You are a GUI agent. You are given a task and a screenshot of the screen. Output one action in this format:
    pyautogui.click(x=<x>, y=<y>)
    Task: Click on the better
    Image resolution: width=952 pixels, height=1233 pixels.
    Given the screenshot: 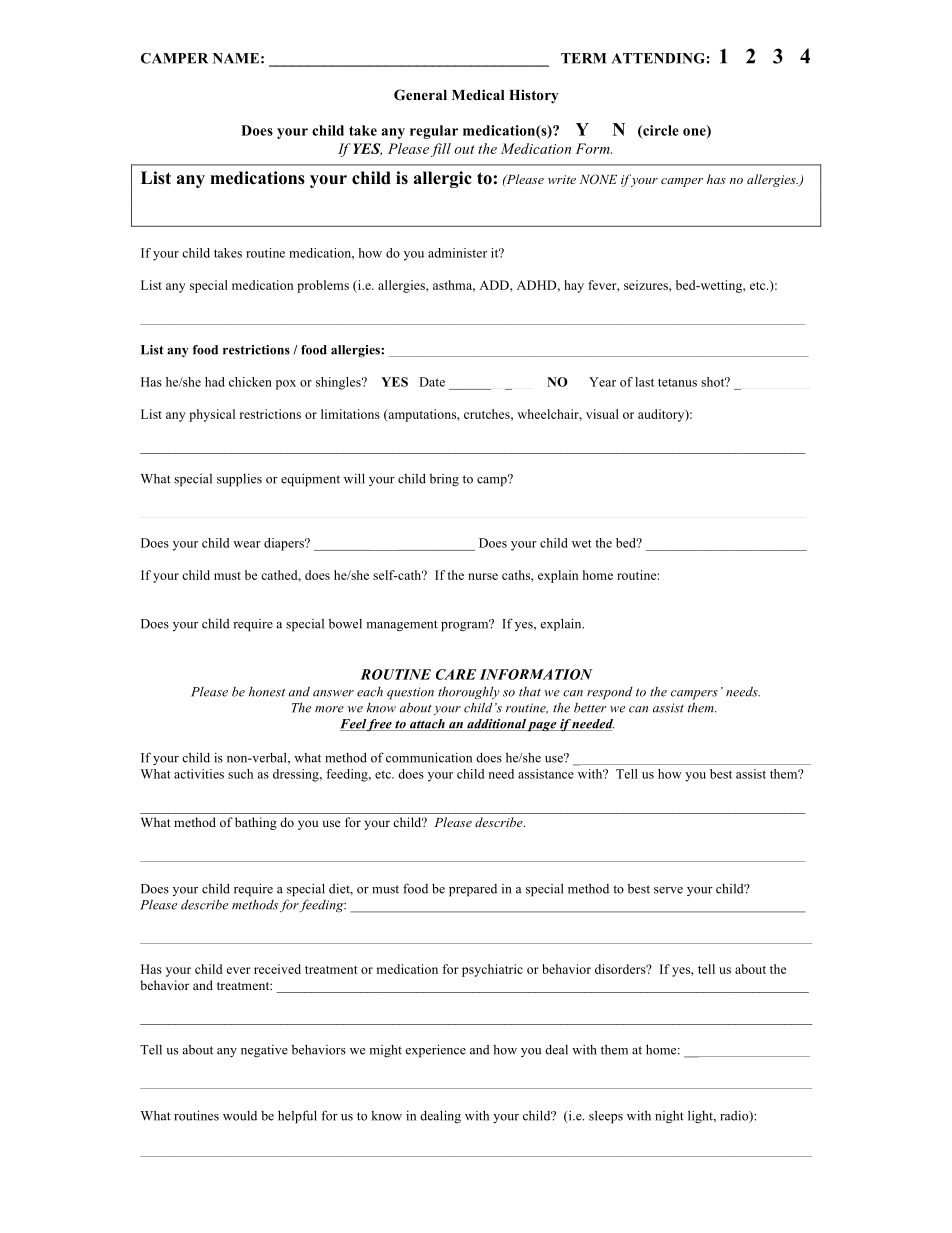 What is the action you would take?
    pyautogui.click(x=590, y=708)
